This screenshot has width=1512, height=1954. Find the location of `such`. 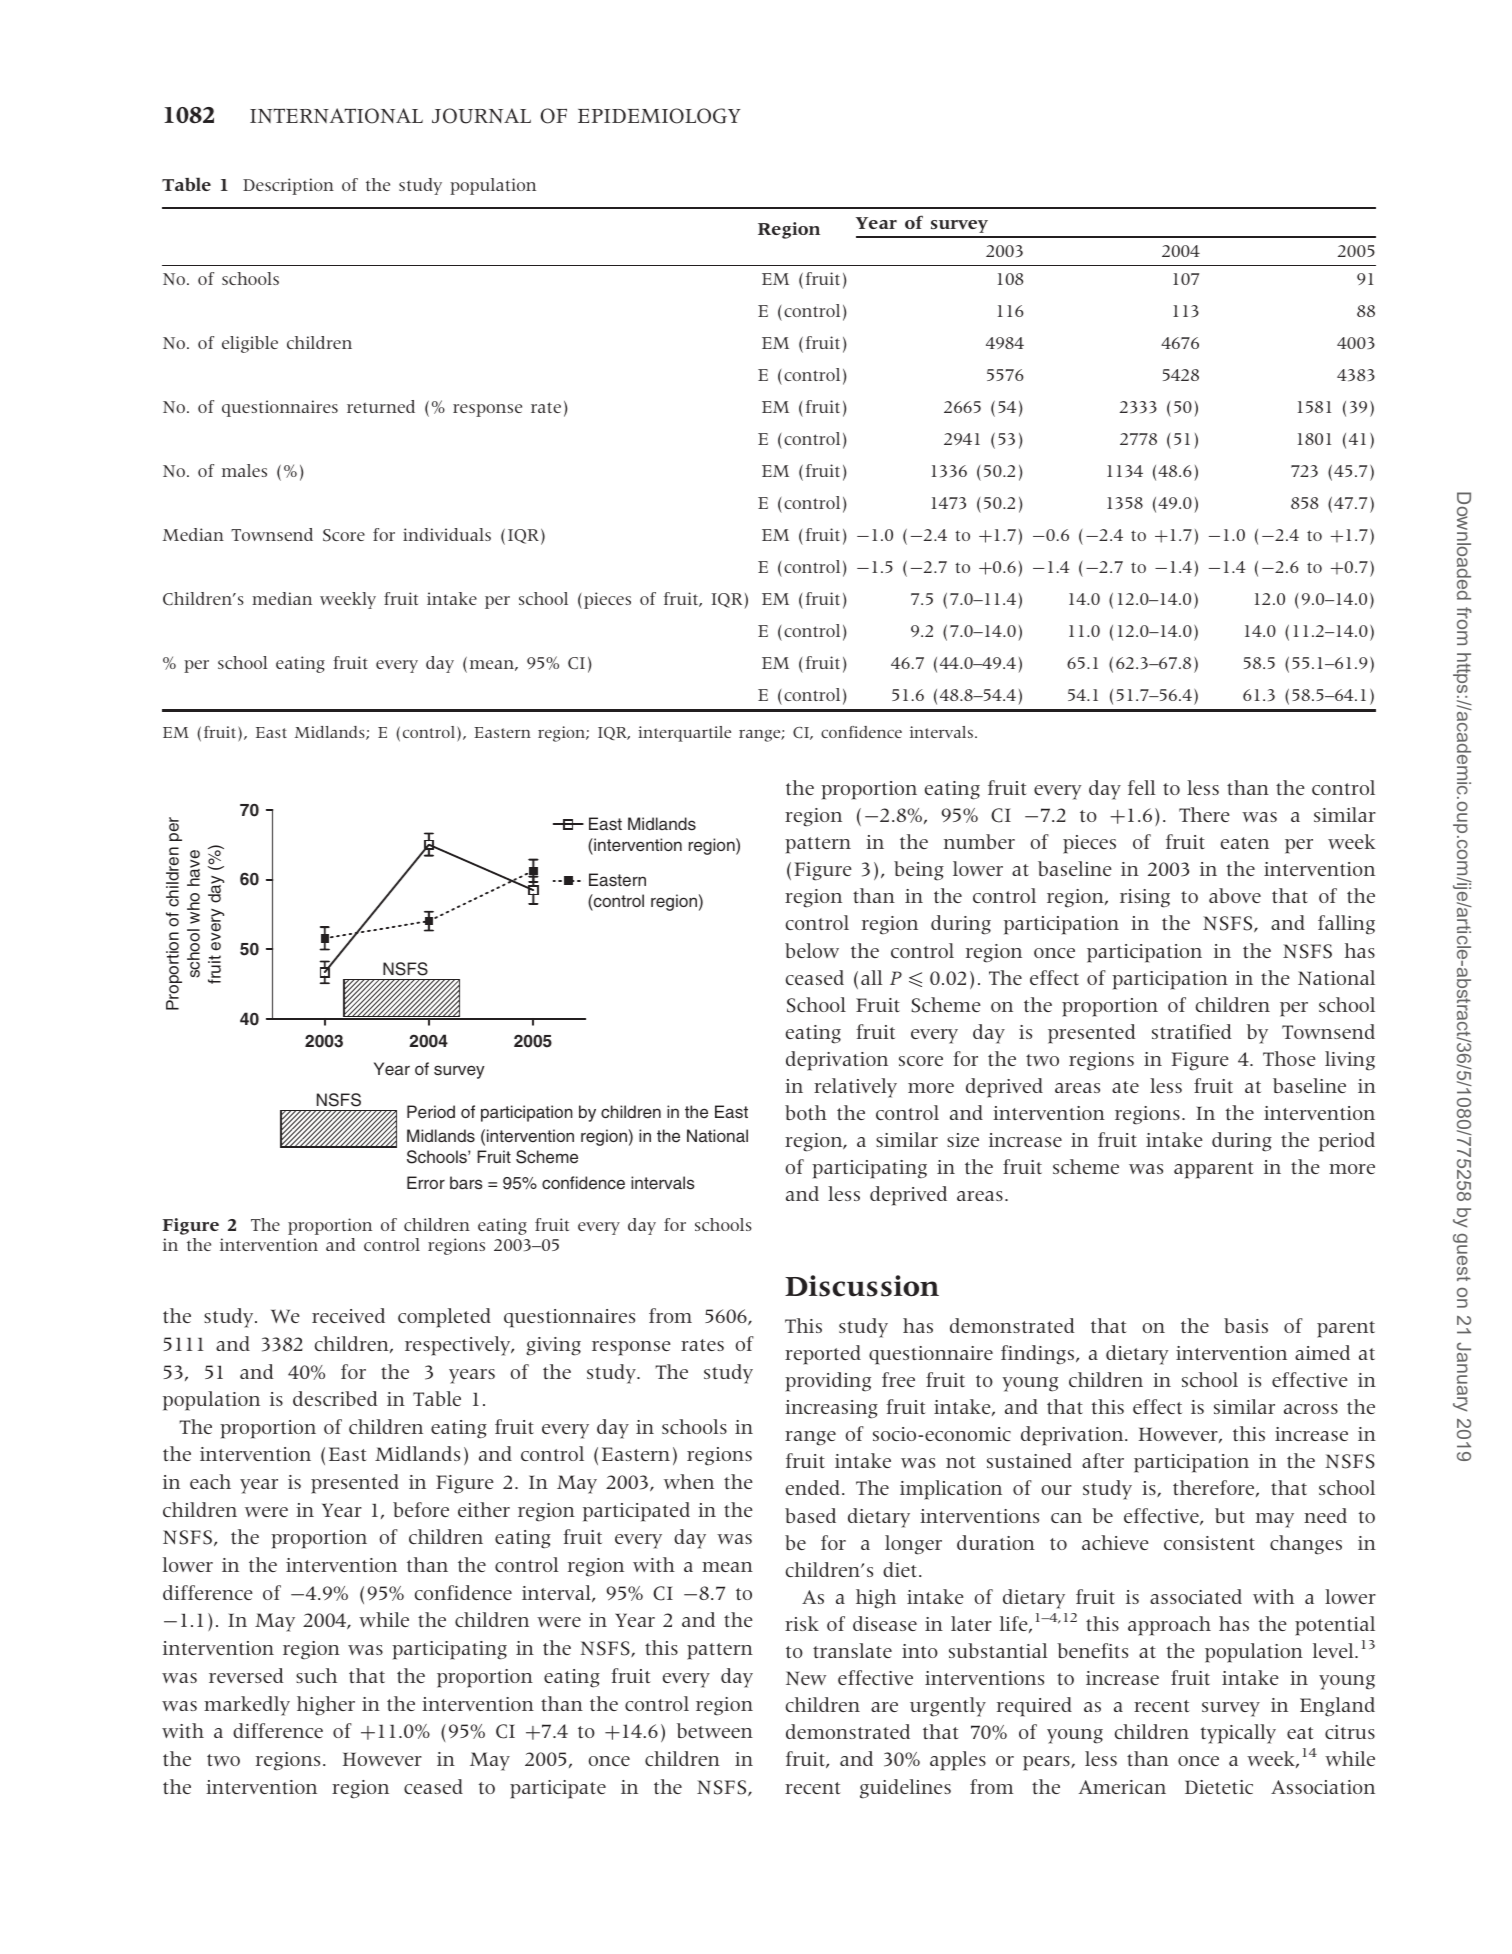

such is located at coordinates (316, 1675).
